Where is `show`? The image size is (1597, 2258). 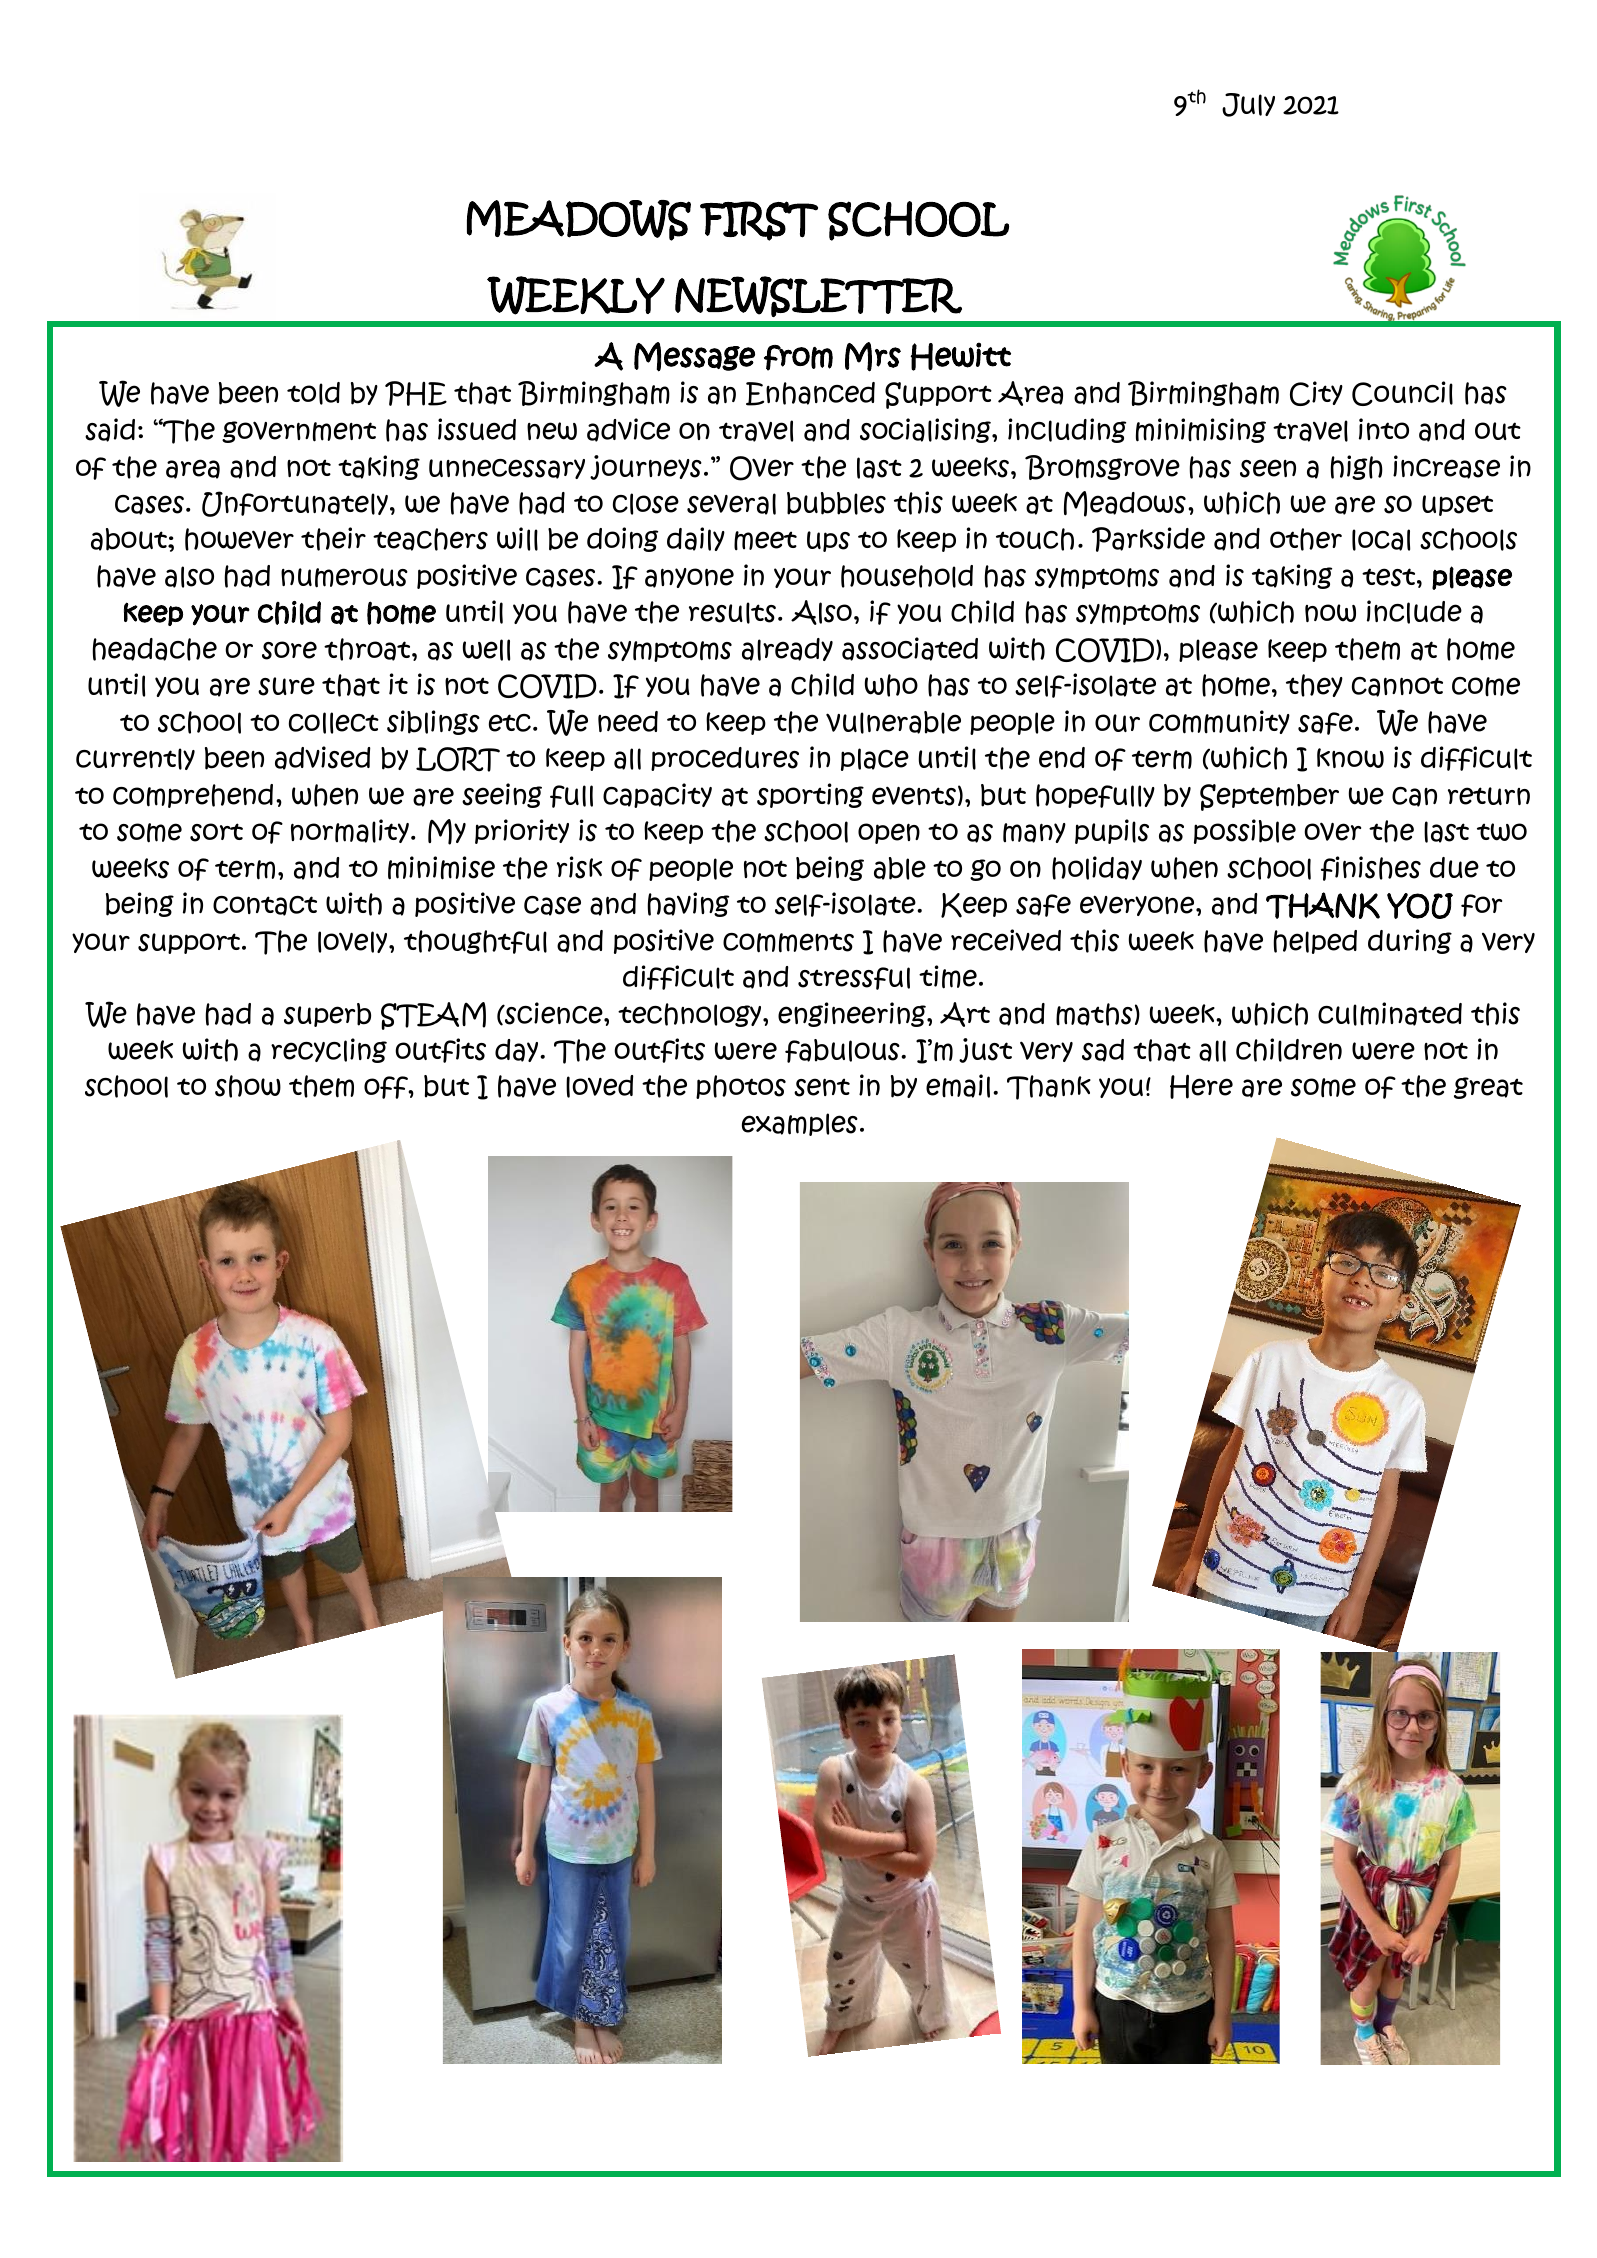
show is located at coordinates (248, 1086).
